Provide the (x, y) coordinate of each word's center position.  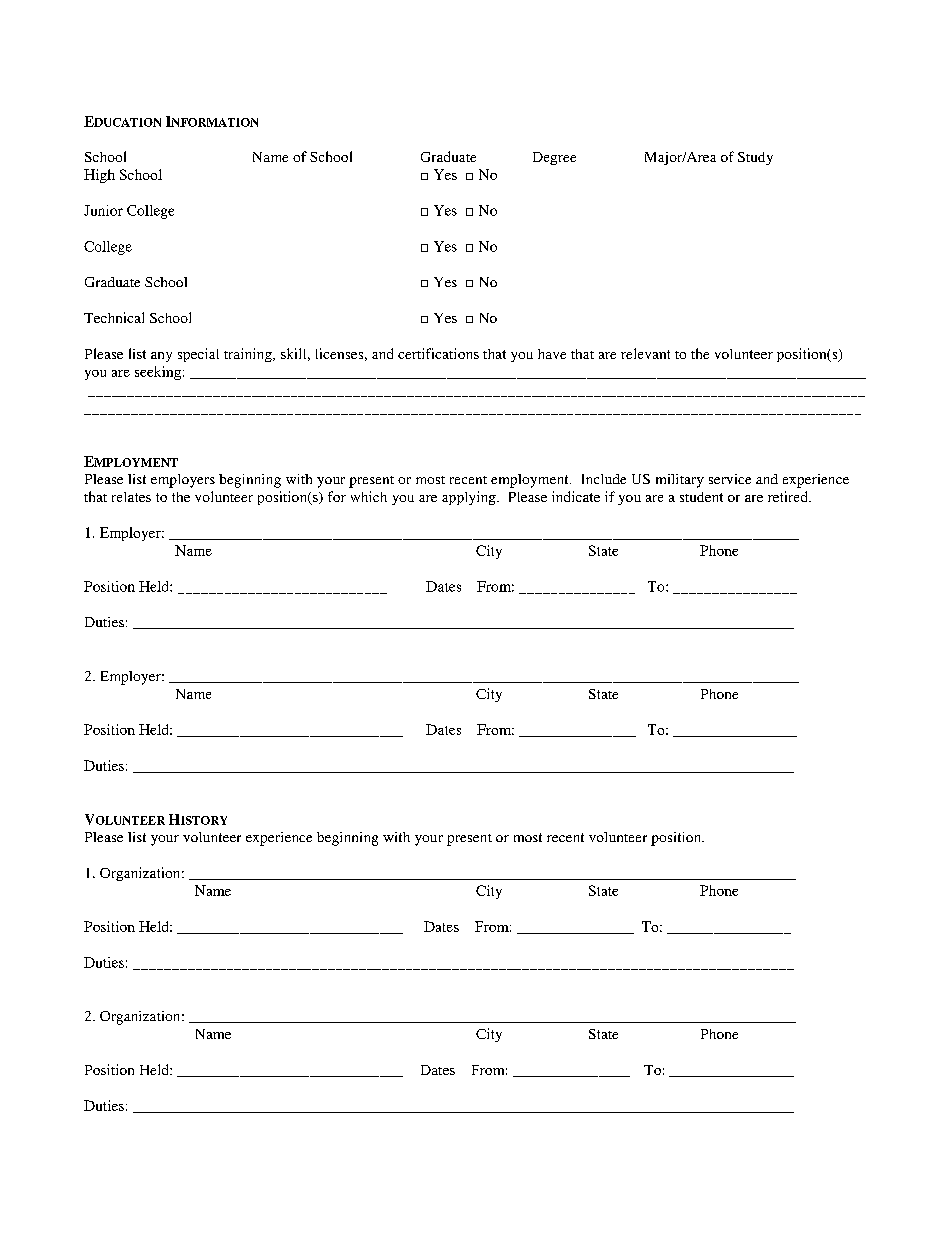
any (161, 357)
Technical (114, 317)
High (99, 176)
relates (131, 497)
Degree (554, 158)
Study (755, 158)
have (552, 354)
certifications (438, 353)
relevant (645, 353)
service (730, 479)
